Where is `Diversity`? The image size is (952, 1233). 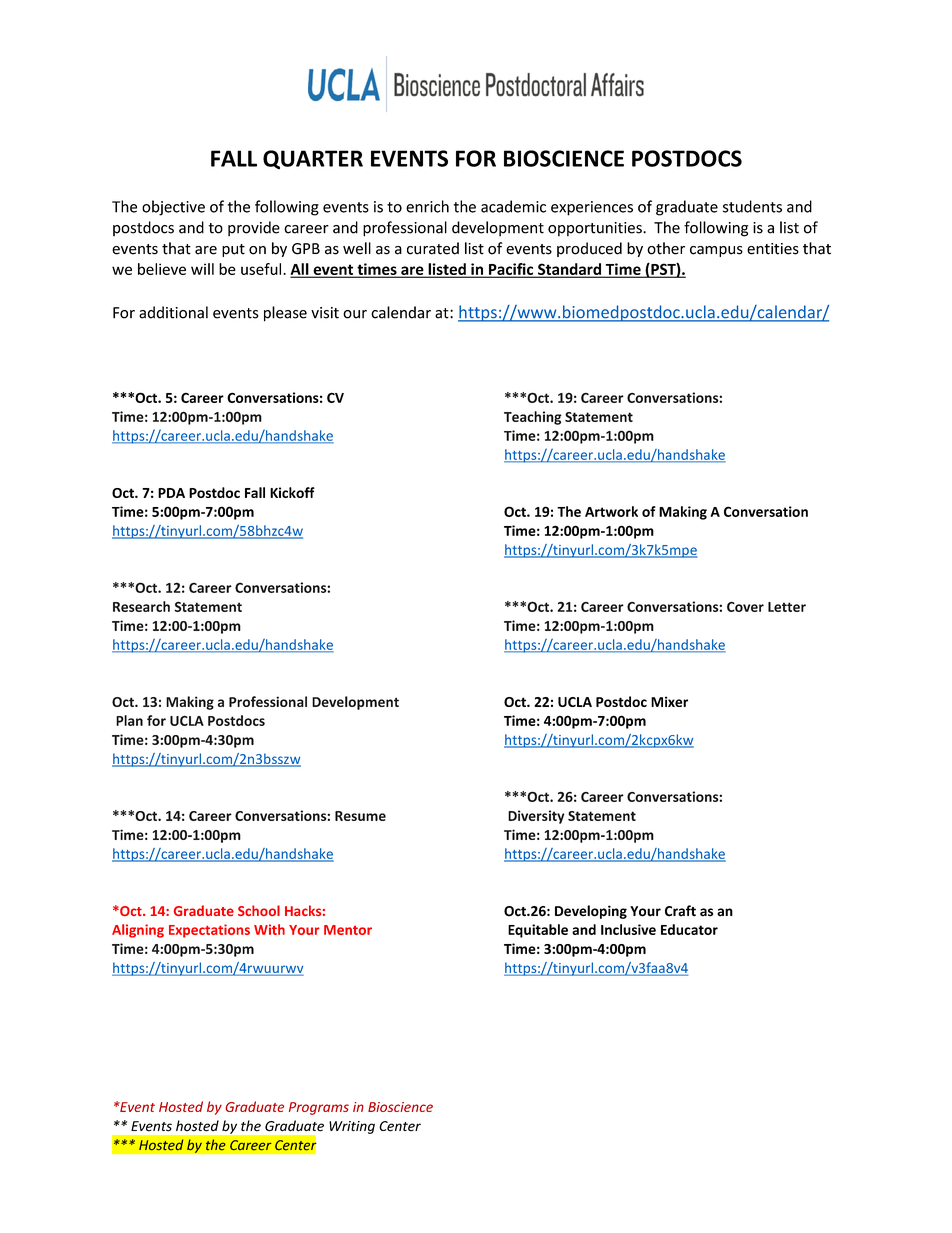
Diversity is located at coordinates (536, 817).
